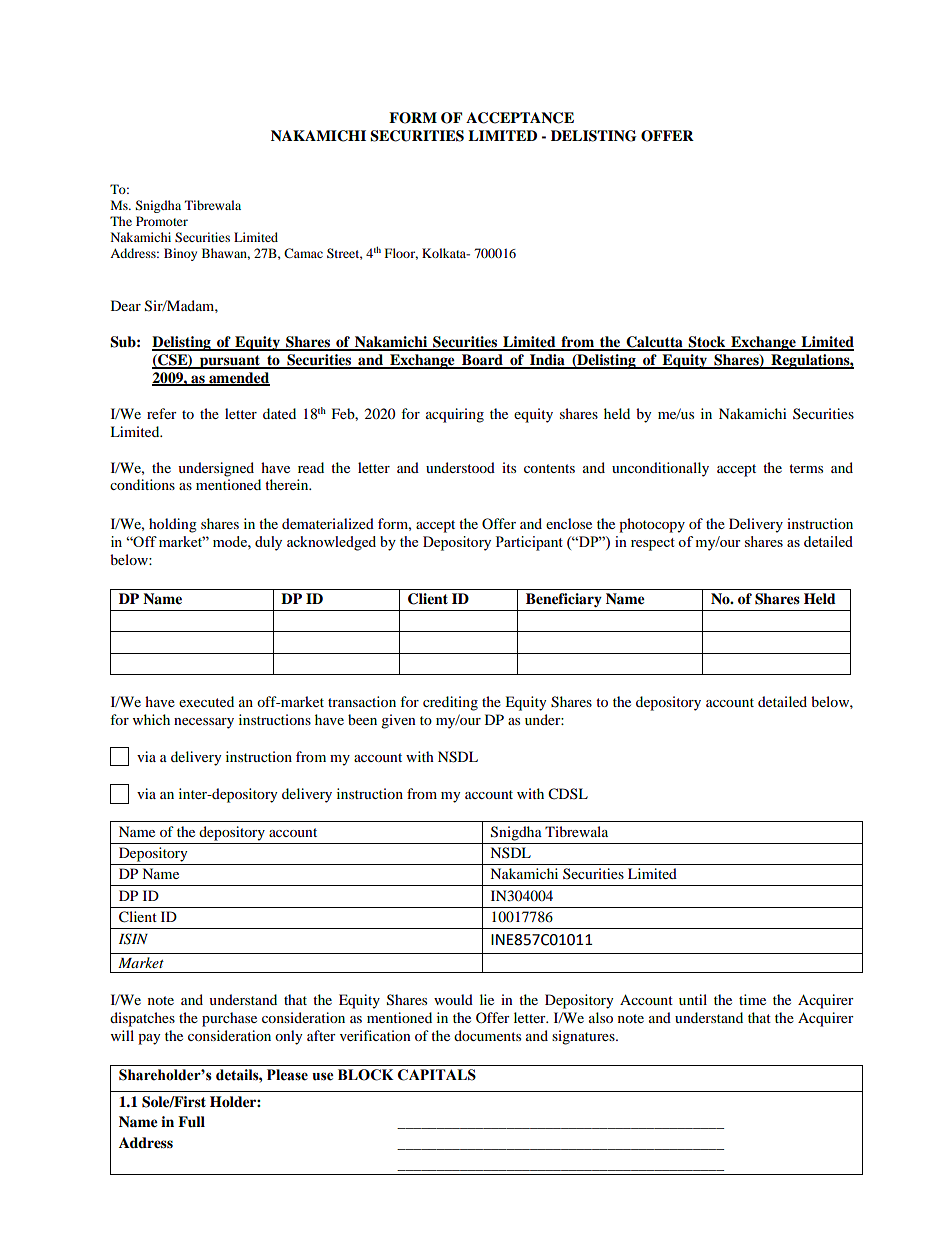  I want to click on Floor, so click(401, 254).
